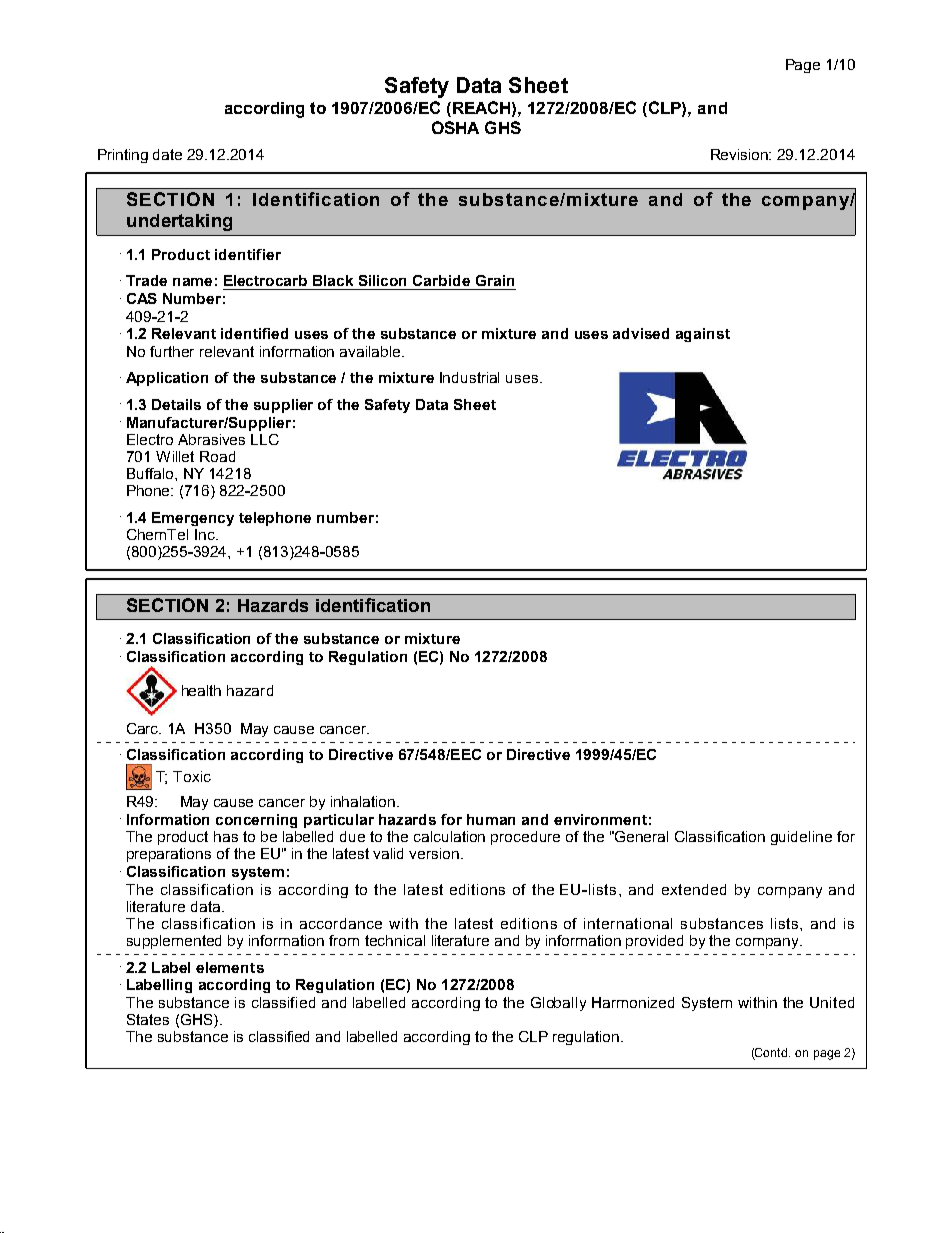  I want to click on Globally, so click(558, 1004).
